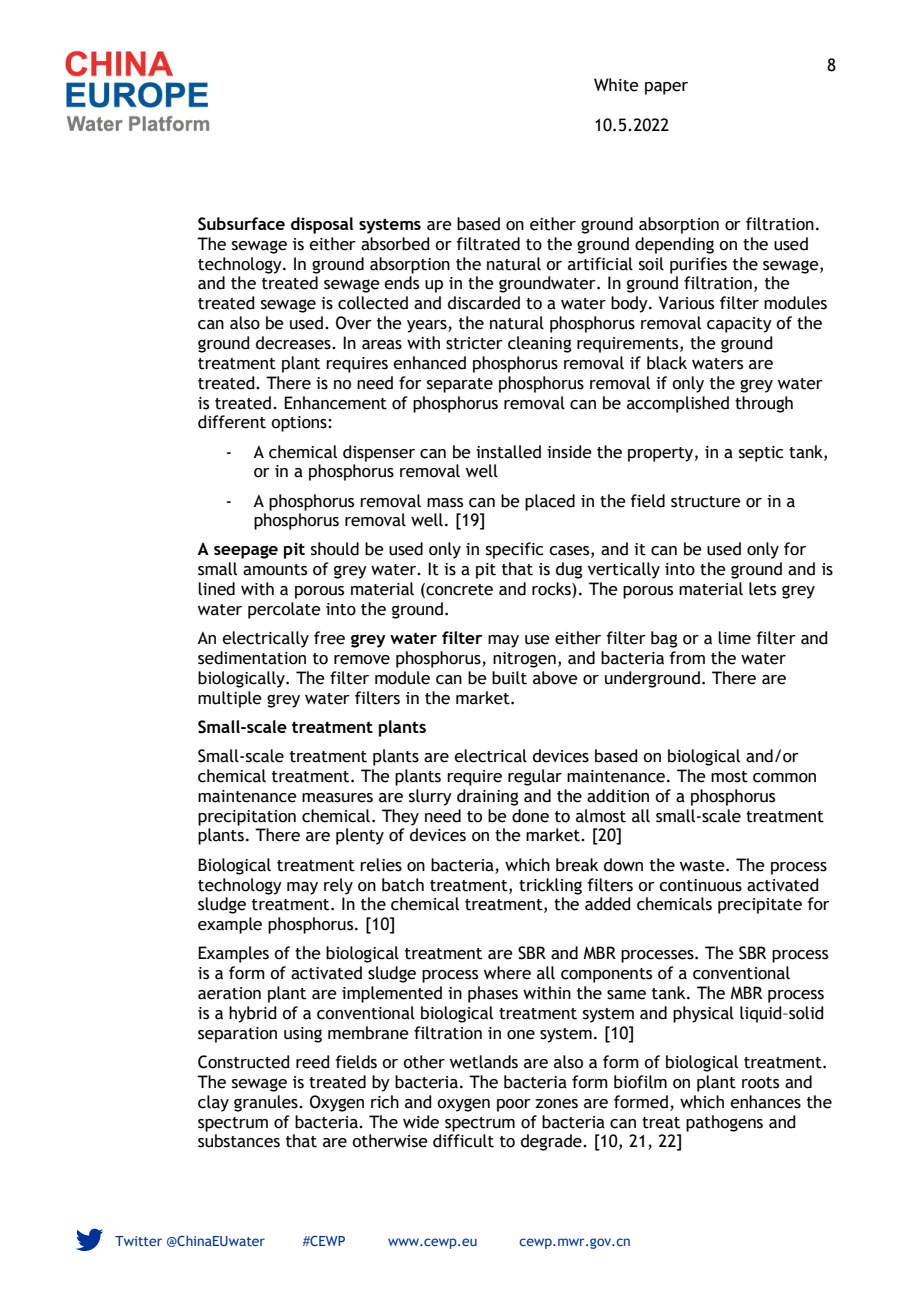  What do you see at coordinates (724, 1123) in the screenshot?
I see `pathogens` at bounding box center [724, 1123].
